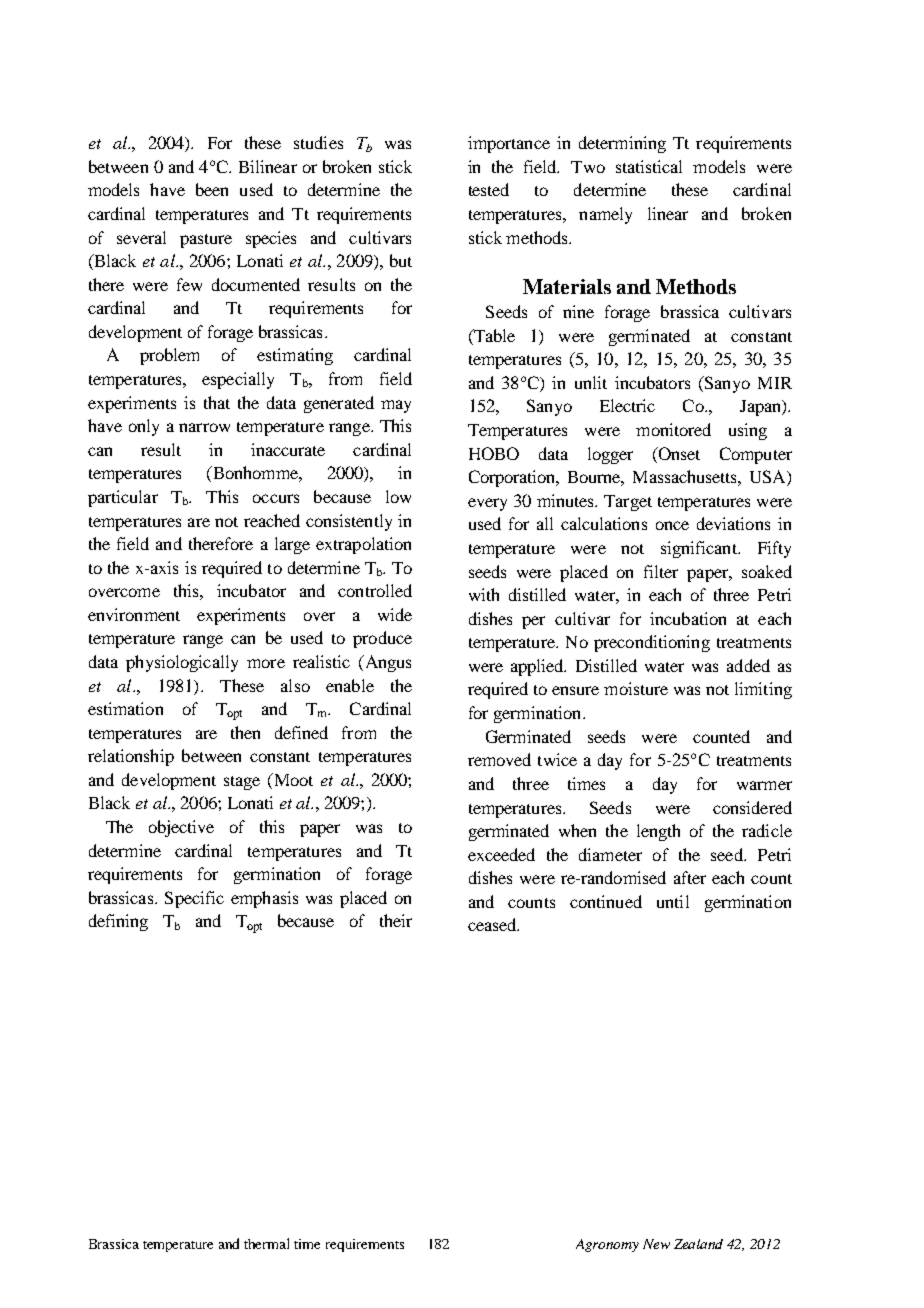 Image resolution: width=924 pixels, height=1308 pixels. I want to click on physiologically, so click(182, 663).
